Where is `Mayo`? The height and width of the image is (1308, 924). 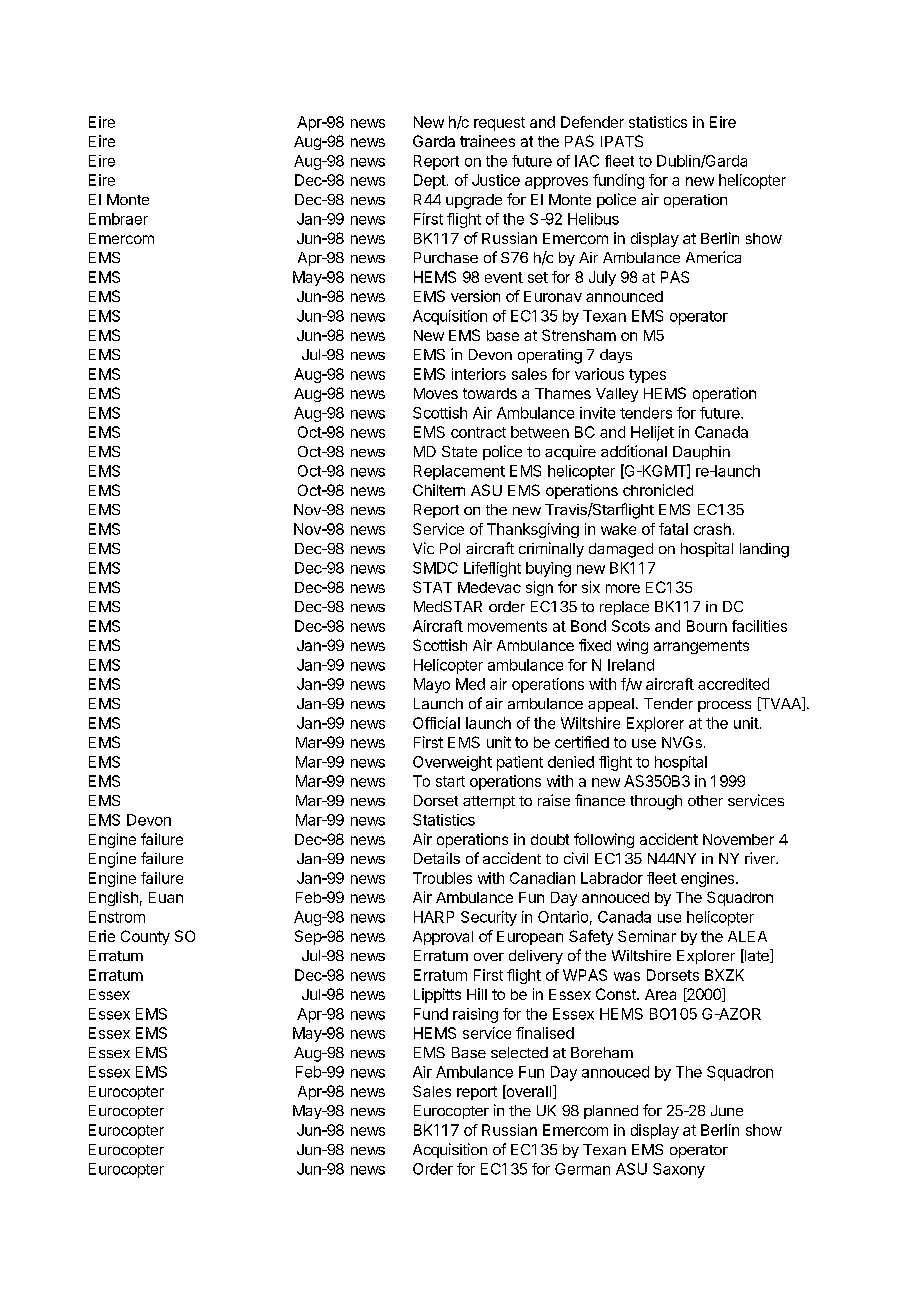 Mayo is located at coordinates (432, 685).
